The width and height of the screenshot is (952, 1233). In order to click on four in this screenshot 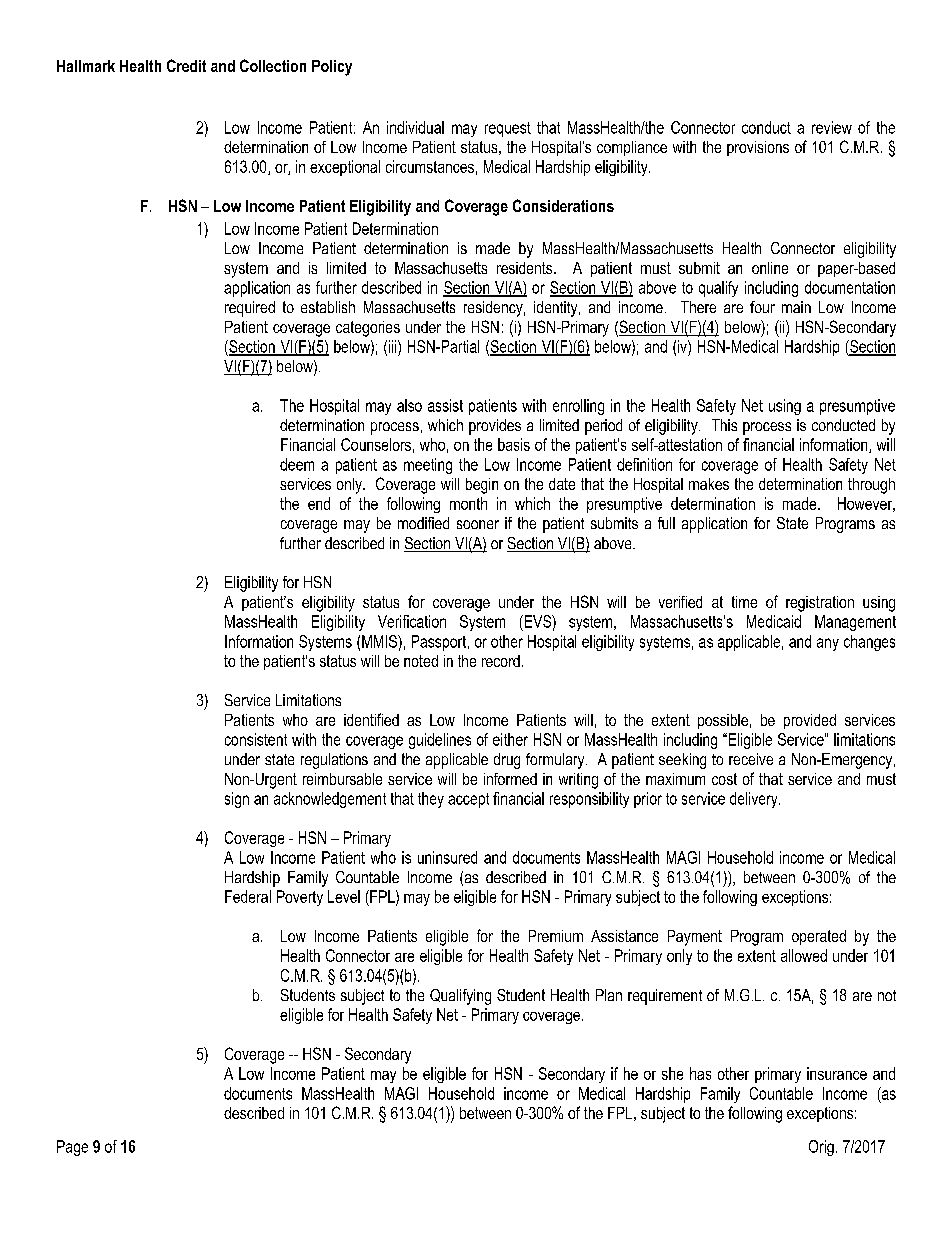, I will do `click(762, 307)`.
